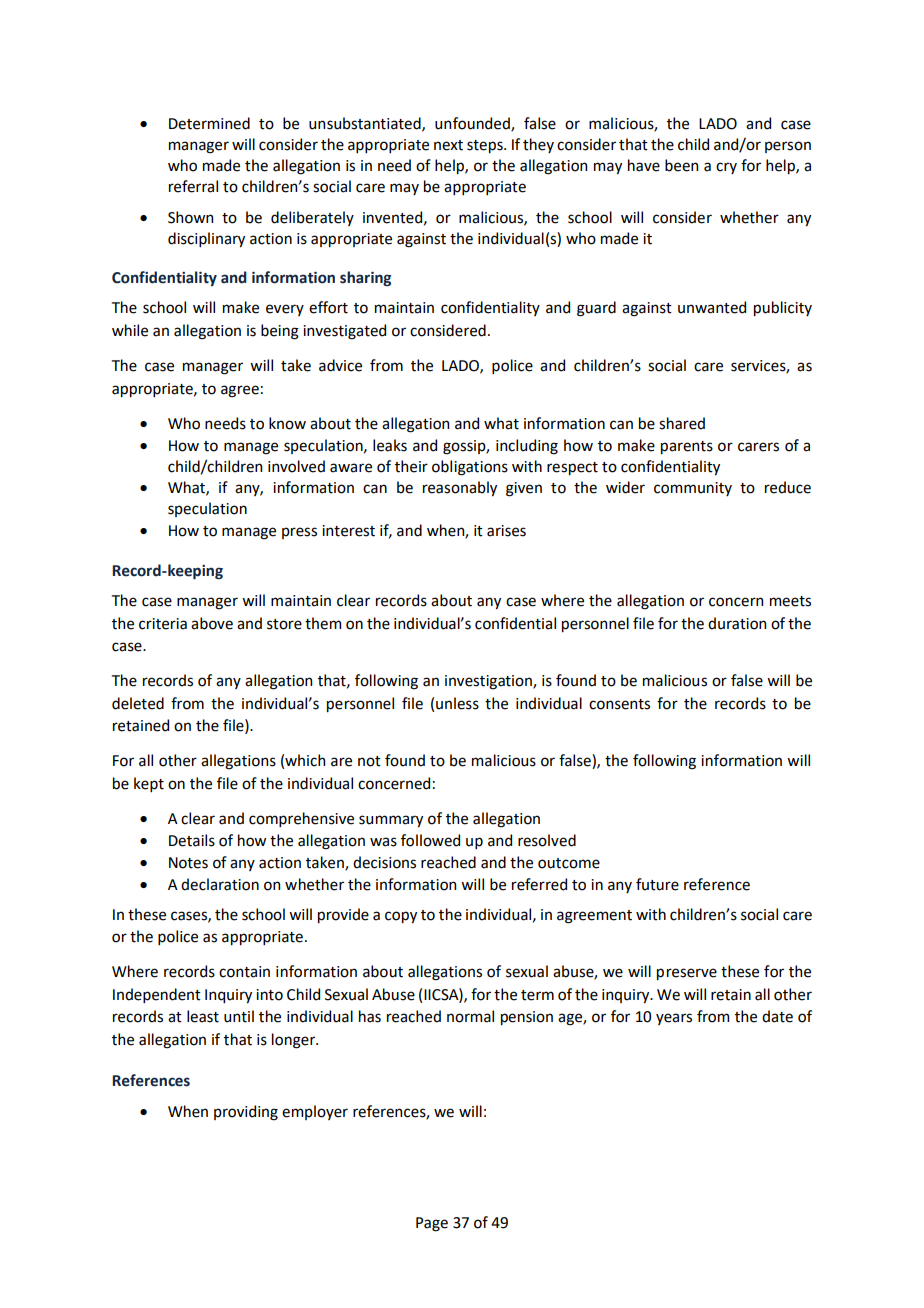 The height and width of the screenshot is (1308, 924). I want to click on providing, so click(246, 1113).
